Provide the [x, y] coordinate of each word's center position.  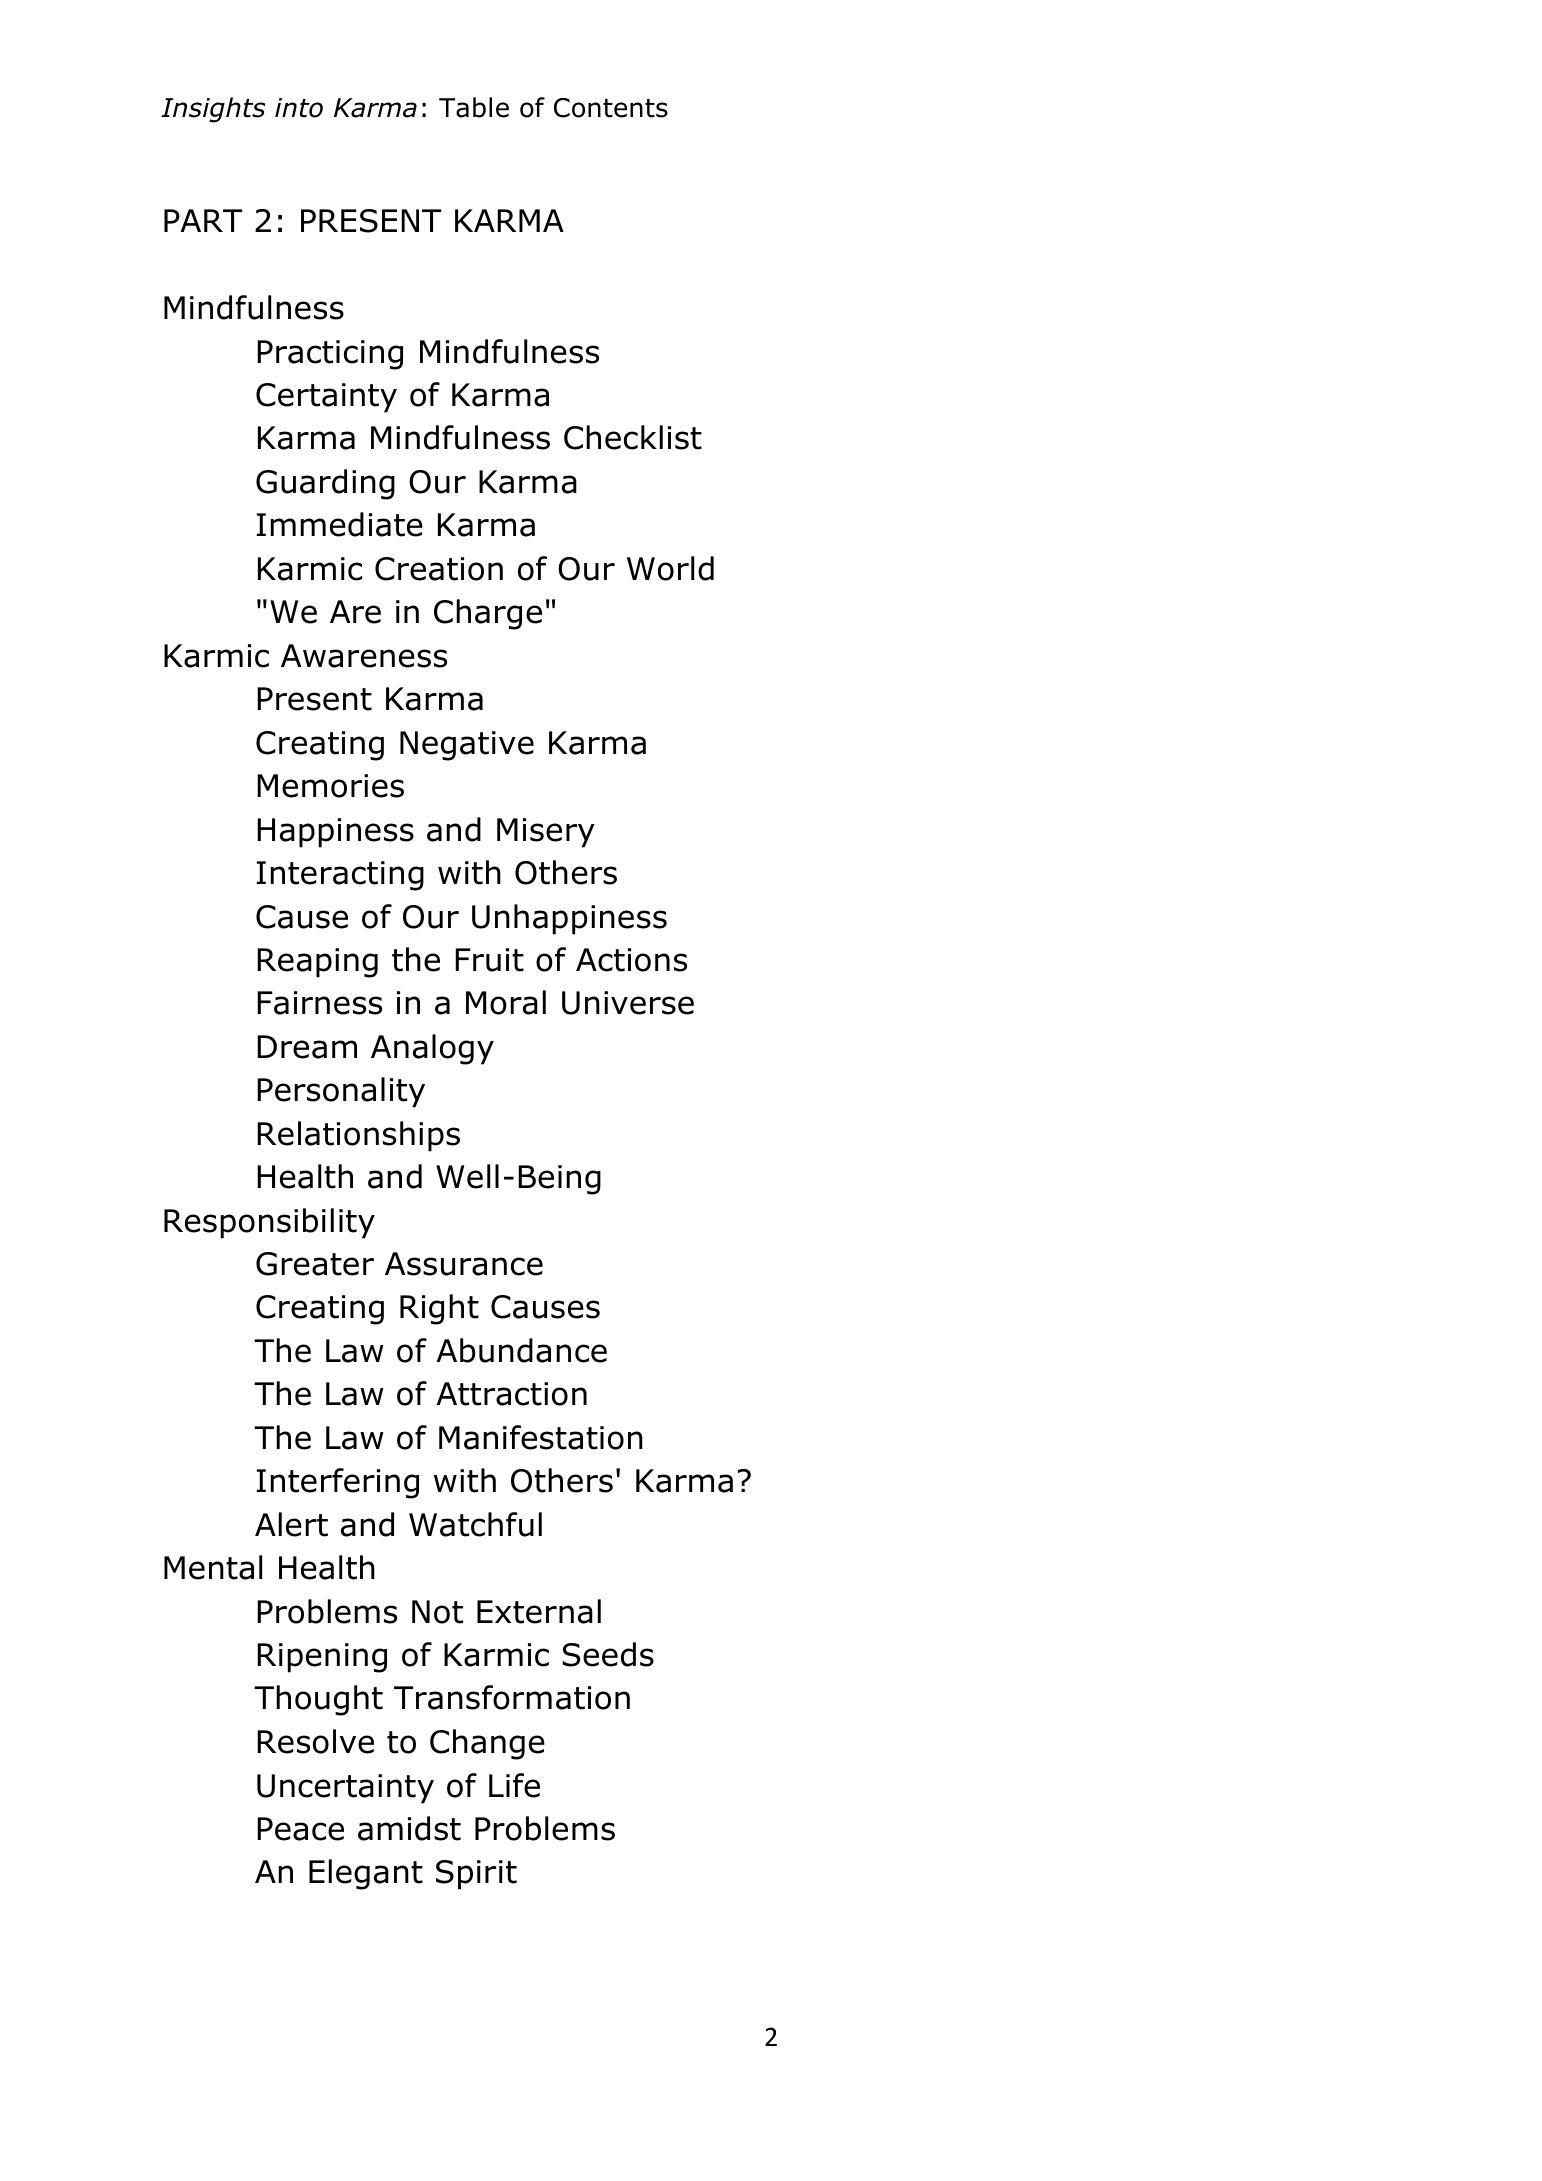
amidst [409, 1828]
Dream [307, 1047]
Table [474, 107]
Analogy [432, 1049]
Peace [300, 1829]
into [299, 108]
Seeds [608, 1654]
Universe [628, 1003]
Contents [611, 108]
